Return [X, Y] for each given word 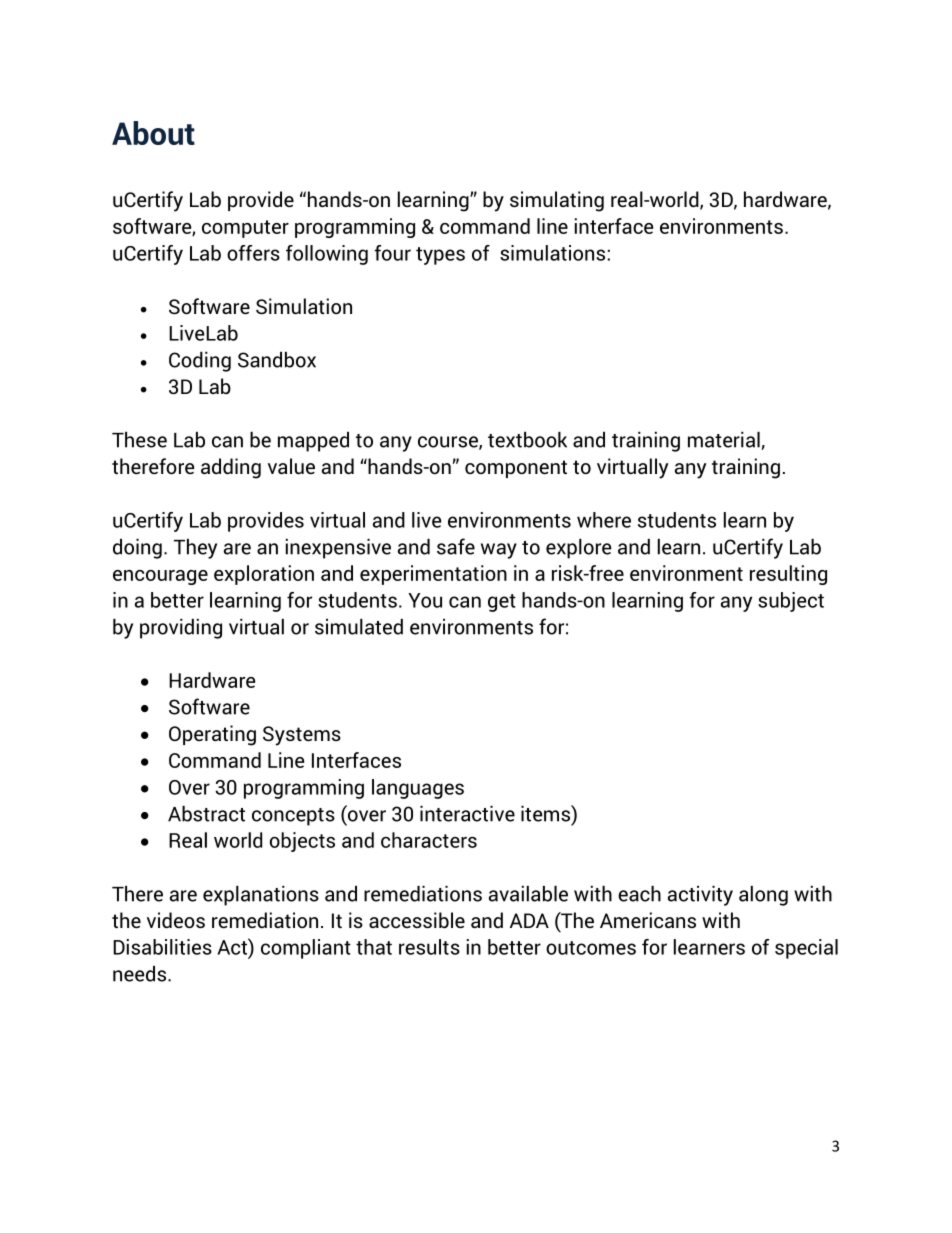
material [724, 440]
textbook [527, 440]
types [440, 256]
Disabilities [162, 947]
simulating [557, 201]
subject [791, 602]
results [429, 947]
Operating [212, 735]
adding [231, 468]
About [153, 133]
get [502, 603]
